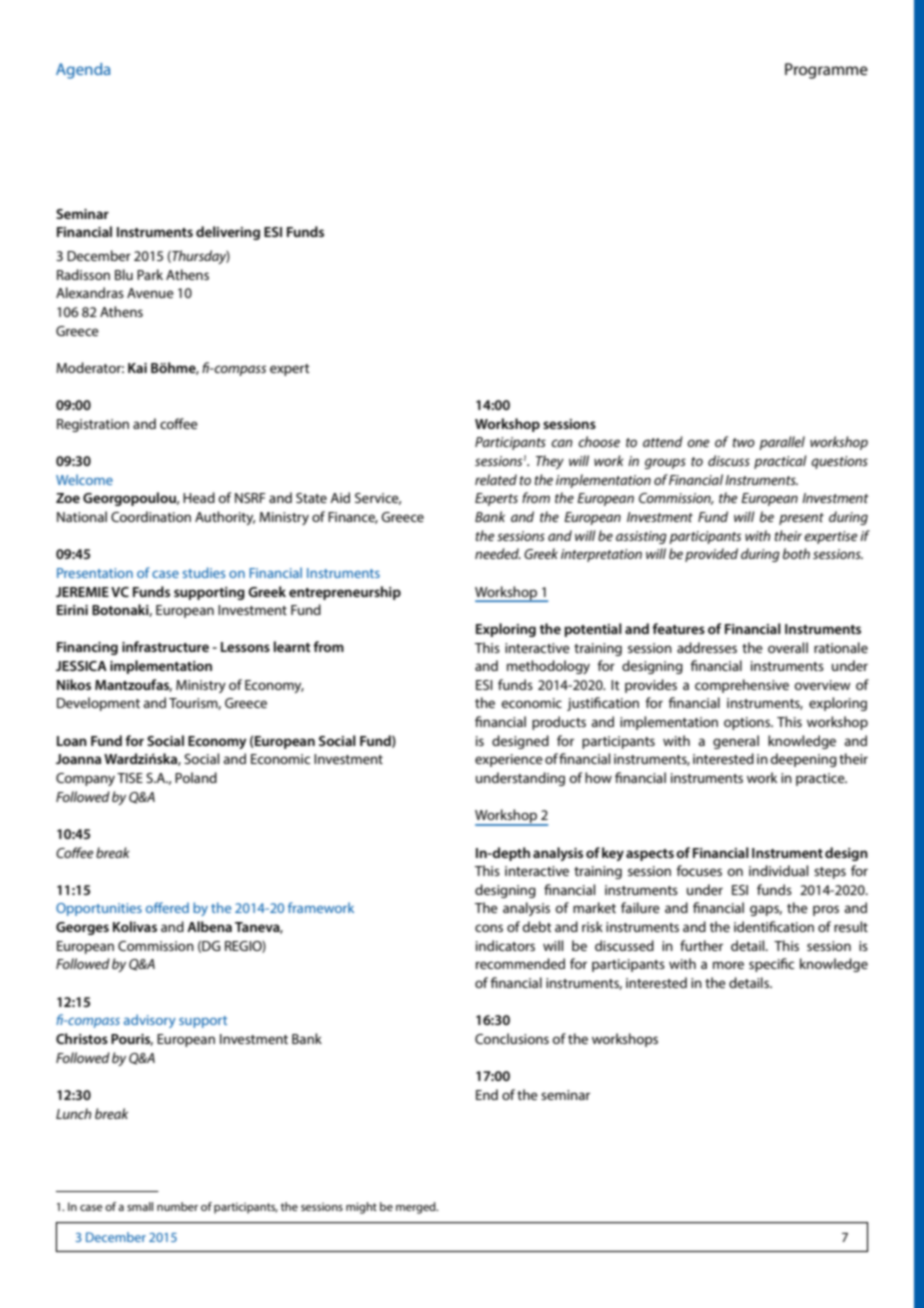 This document has height=1308, width=924. Describe the element at coordinates (489, 928) in the document. I see `cons` at that location.
